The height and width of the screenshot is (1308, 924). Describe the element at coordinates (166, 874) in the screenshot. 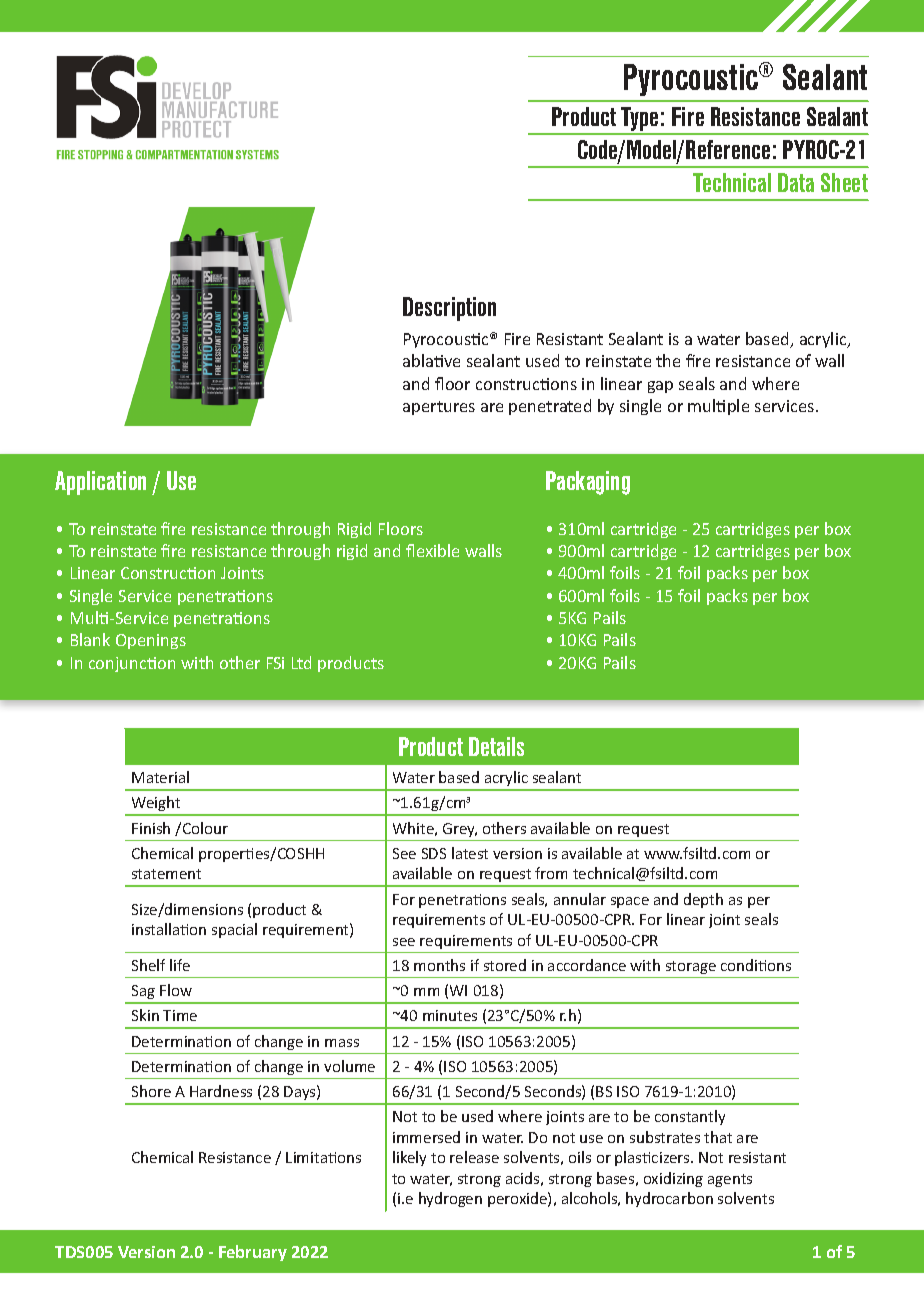

I see `statement` at that location.
